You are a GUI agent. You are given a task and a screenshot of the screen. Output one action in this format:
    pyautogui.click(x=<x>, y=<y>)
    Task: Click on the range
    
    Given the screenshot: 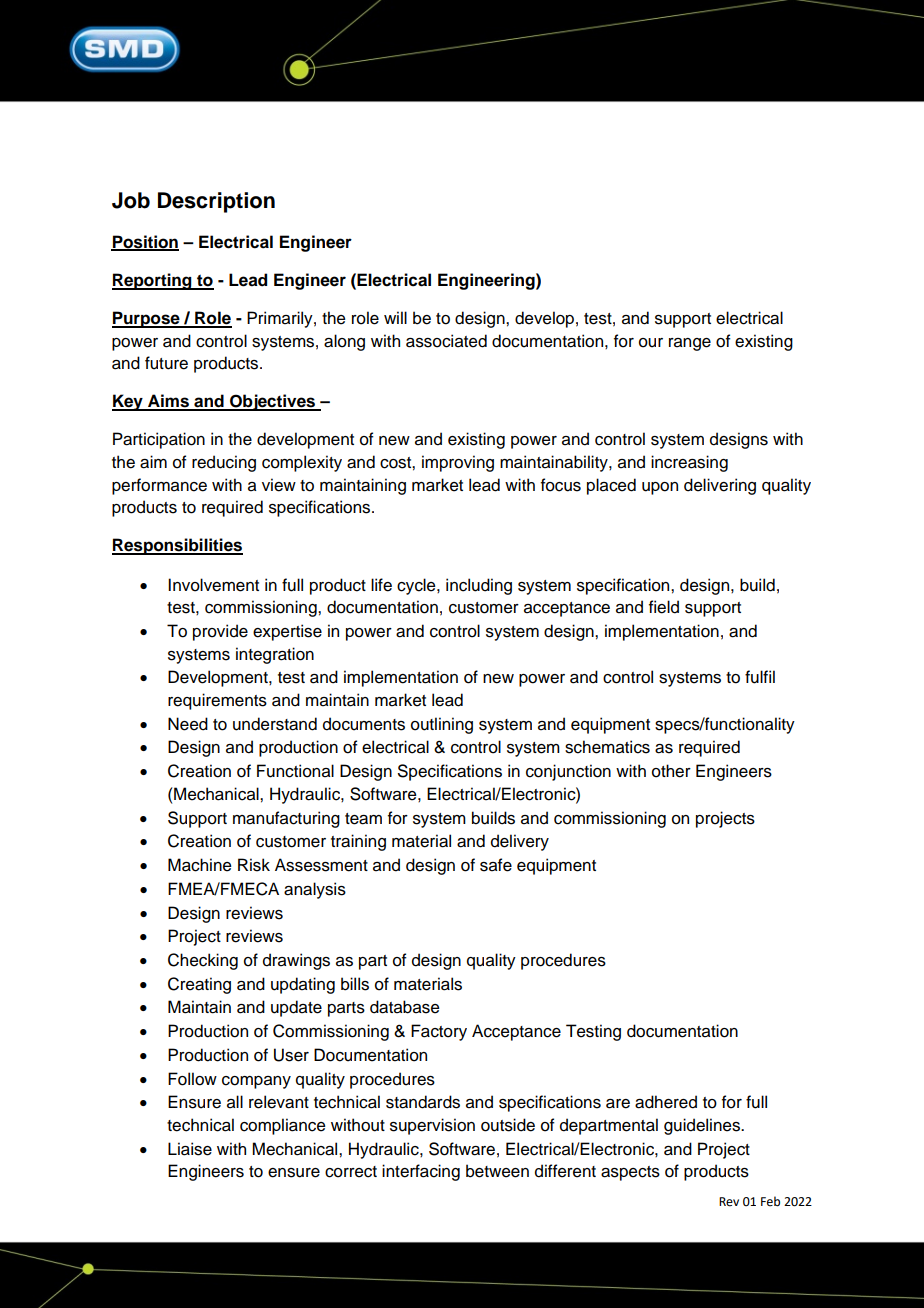 What is the action you would take?
    pyautogui.click(x=690, y=344)
